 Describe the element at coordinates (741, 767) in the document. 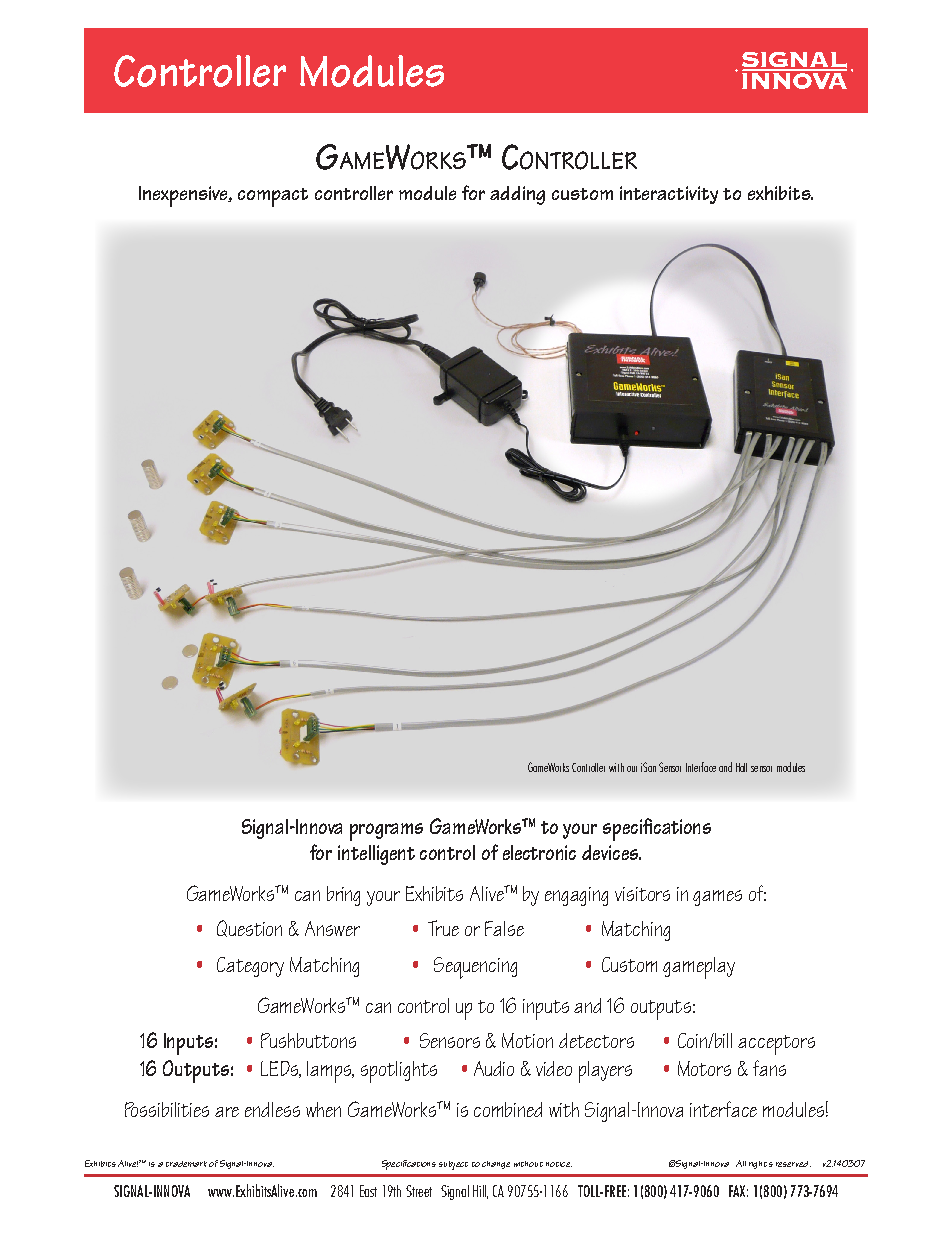

I see `Hall` at that location.
